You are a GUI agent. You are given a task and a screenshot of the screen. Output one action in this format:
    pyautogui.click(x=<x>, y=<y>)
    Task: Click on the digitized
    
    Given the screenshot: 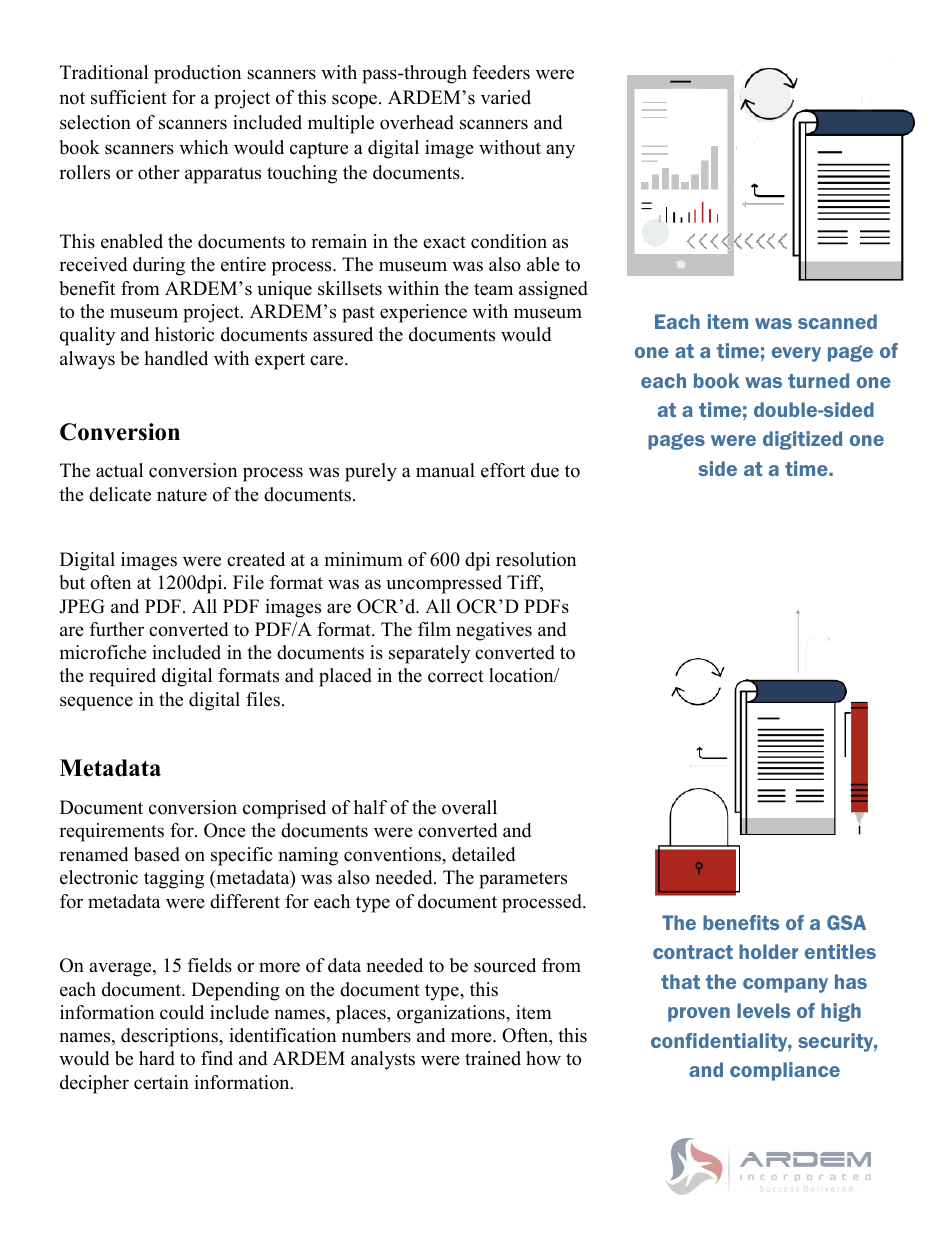 What is the action you would take?
    pyautogui.click(x=802, y=440)
